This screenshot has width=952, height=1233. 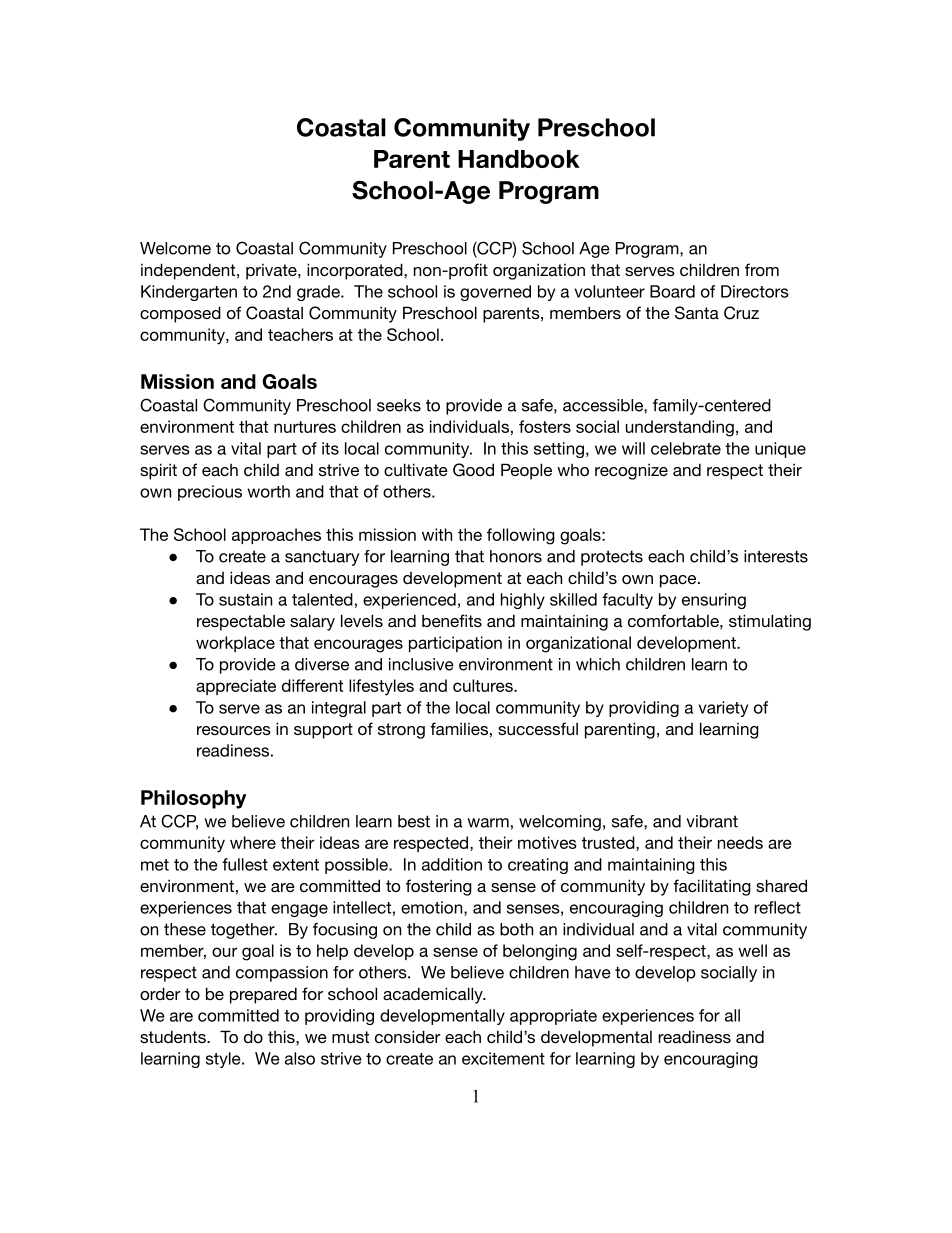 What do you see at coordinates (519, 159) in the screenshot?
I see `Handbook` at bounding box center [519, 159].
